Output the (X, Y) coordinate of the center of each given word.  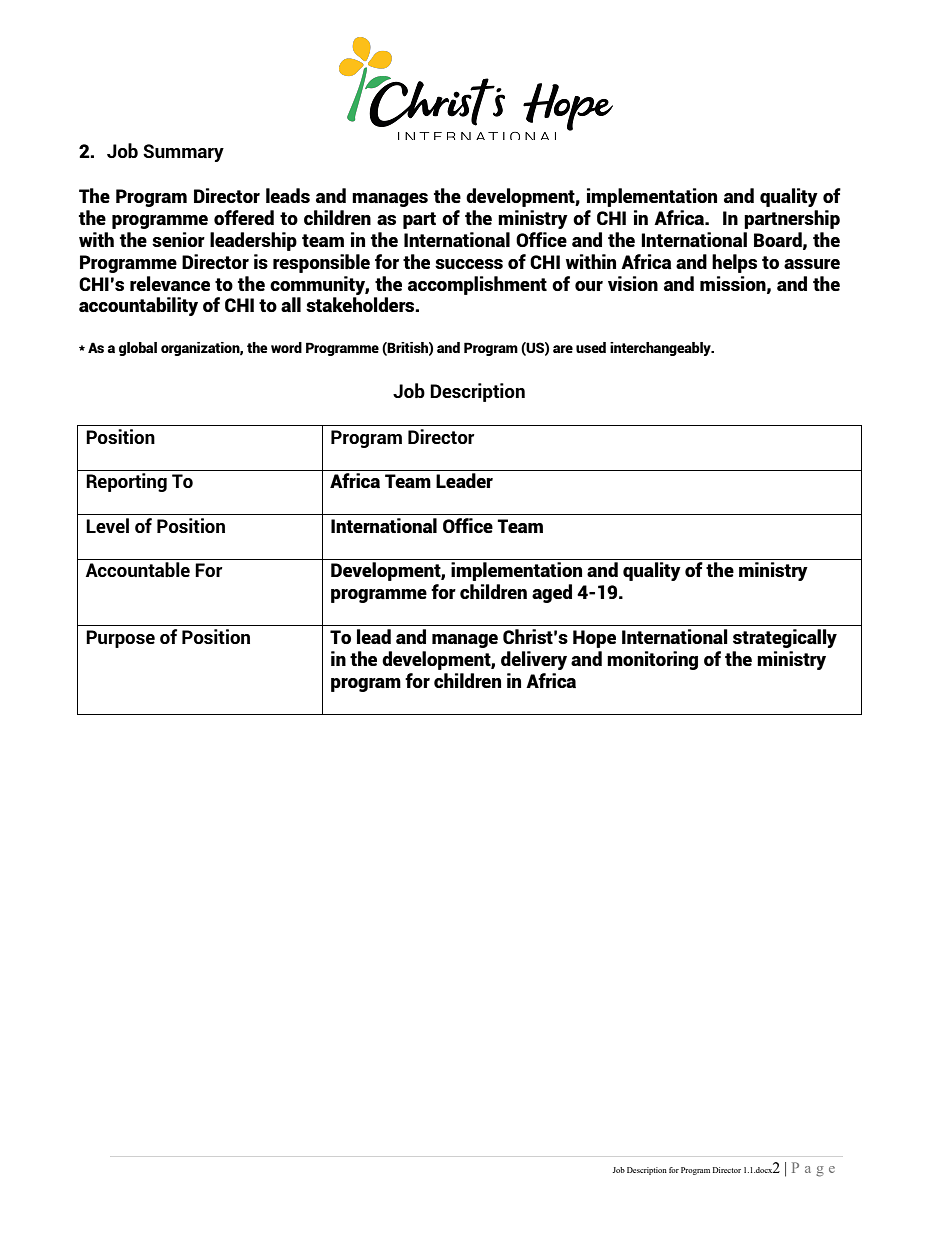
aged (552, 593)
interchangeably (661, 349)
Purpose (120, 639)
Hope (594, 639)
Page (813, 1169)
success (469, 264)
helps (734, 263)
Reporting (126, 482)
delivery (534, 660)
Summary (183, 153)
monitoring (652, 660)
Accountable (138, 569)
